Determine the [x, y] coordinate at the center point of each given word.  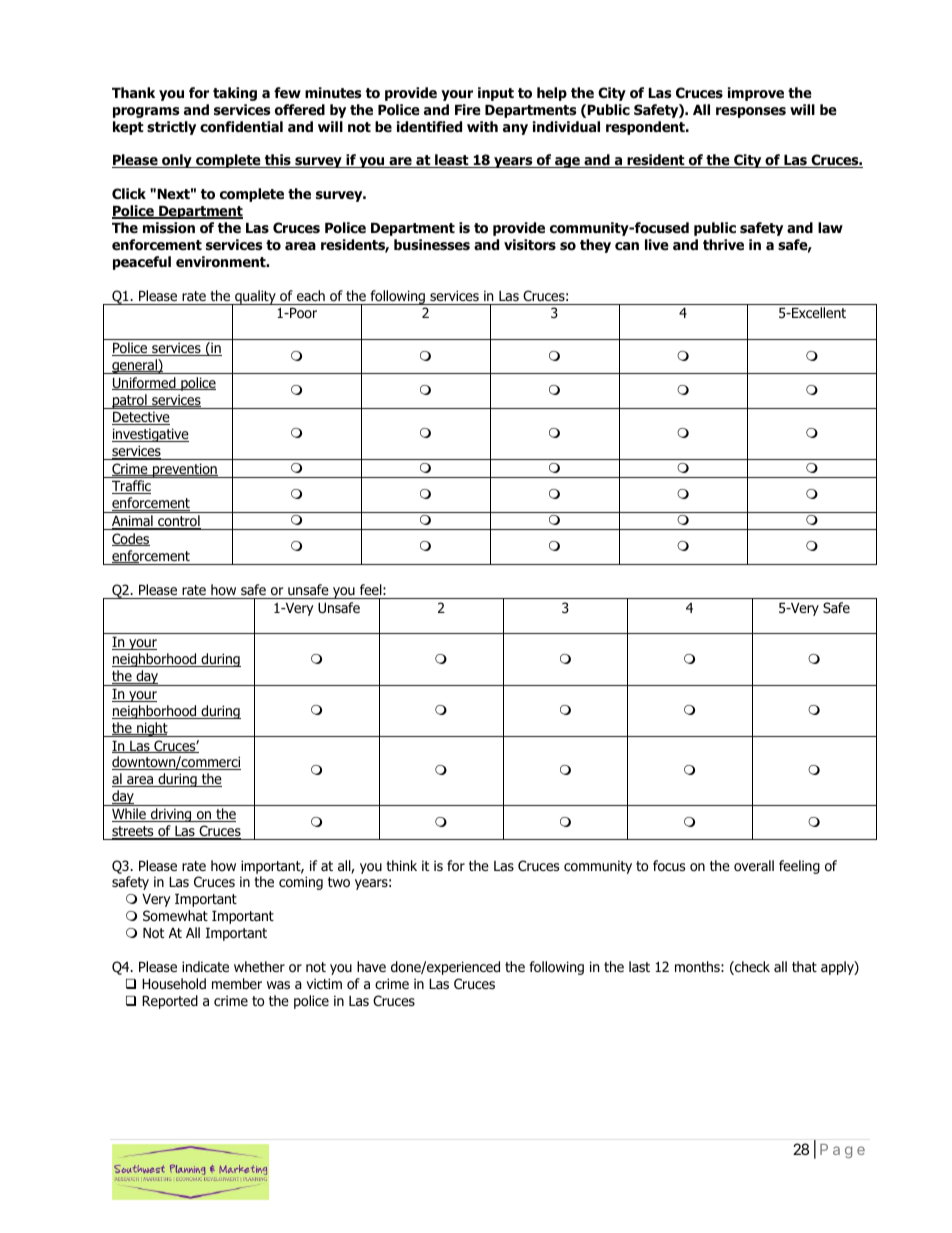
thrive [723, 244]
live [657, 244]
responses [751, 112]
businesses [432, 245]
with [482, 126]
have [371, 966]
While [130, 815]
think [401, 865]
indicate [205, 966]
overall [754, 865]
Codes [131, 539]
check [751, 968]
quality [255, 297]
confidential [241, 127]
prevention [185, 470]
